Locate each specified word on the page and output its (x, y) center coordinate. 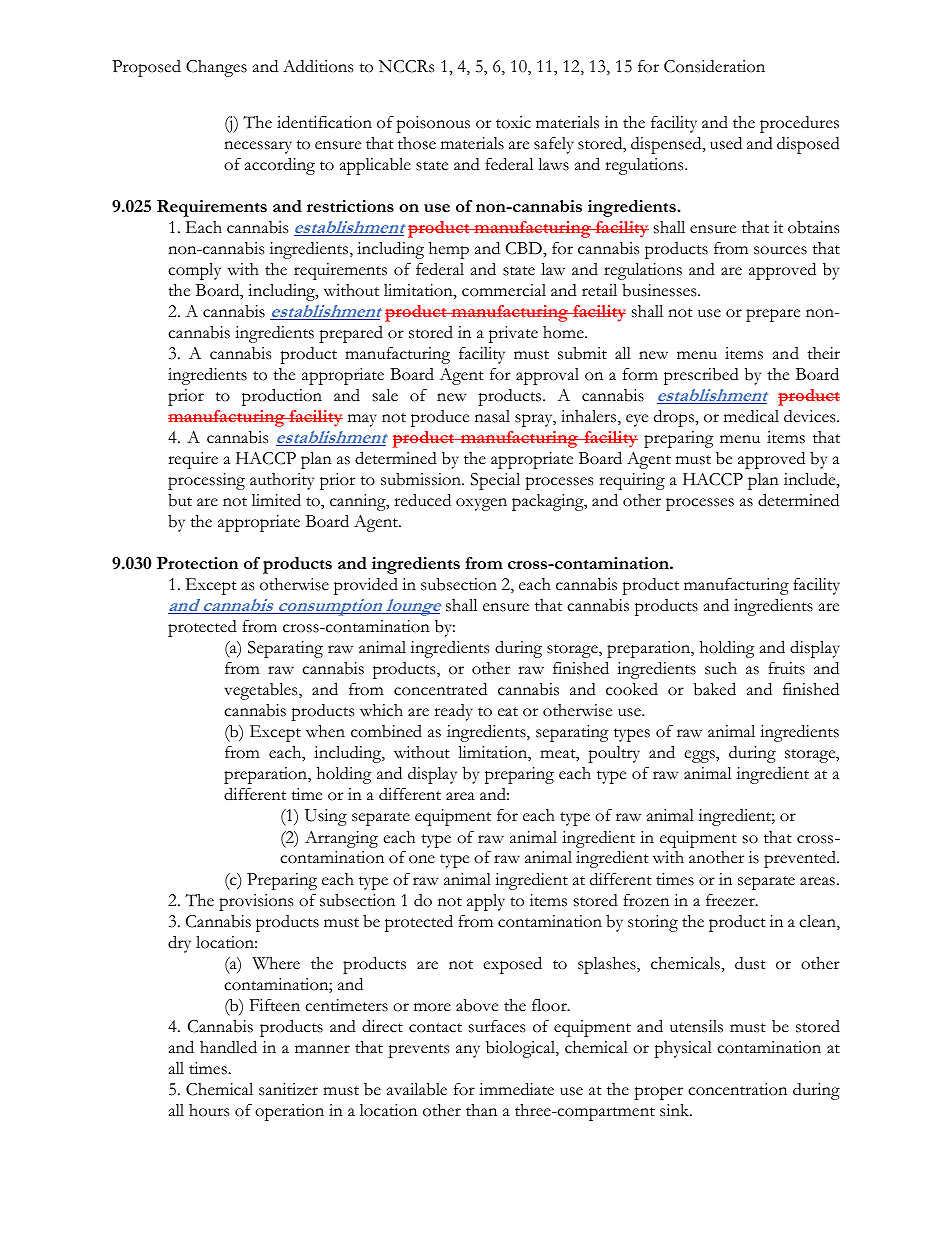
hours (209, 1110)
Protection (197, 563)
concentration (737, 1089)
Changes (216, 68)
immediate (516, 1089)
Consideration (714, 66)
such (721, 668)
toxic (513, 122)
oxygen (481, 504)
